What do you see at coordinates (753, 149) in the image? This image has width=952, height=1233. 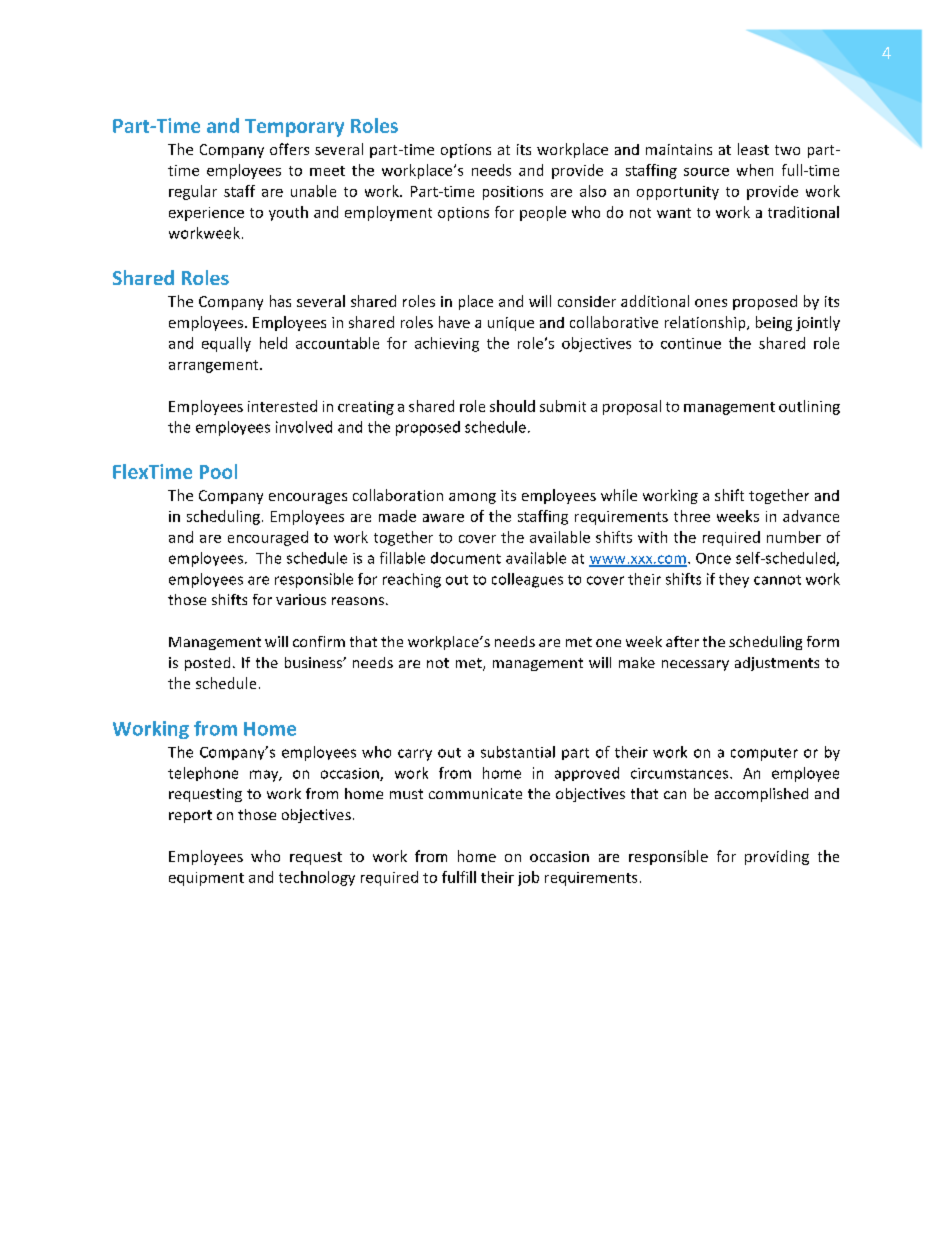 I see `least` at bounding box center [753, 149].
